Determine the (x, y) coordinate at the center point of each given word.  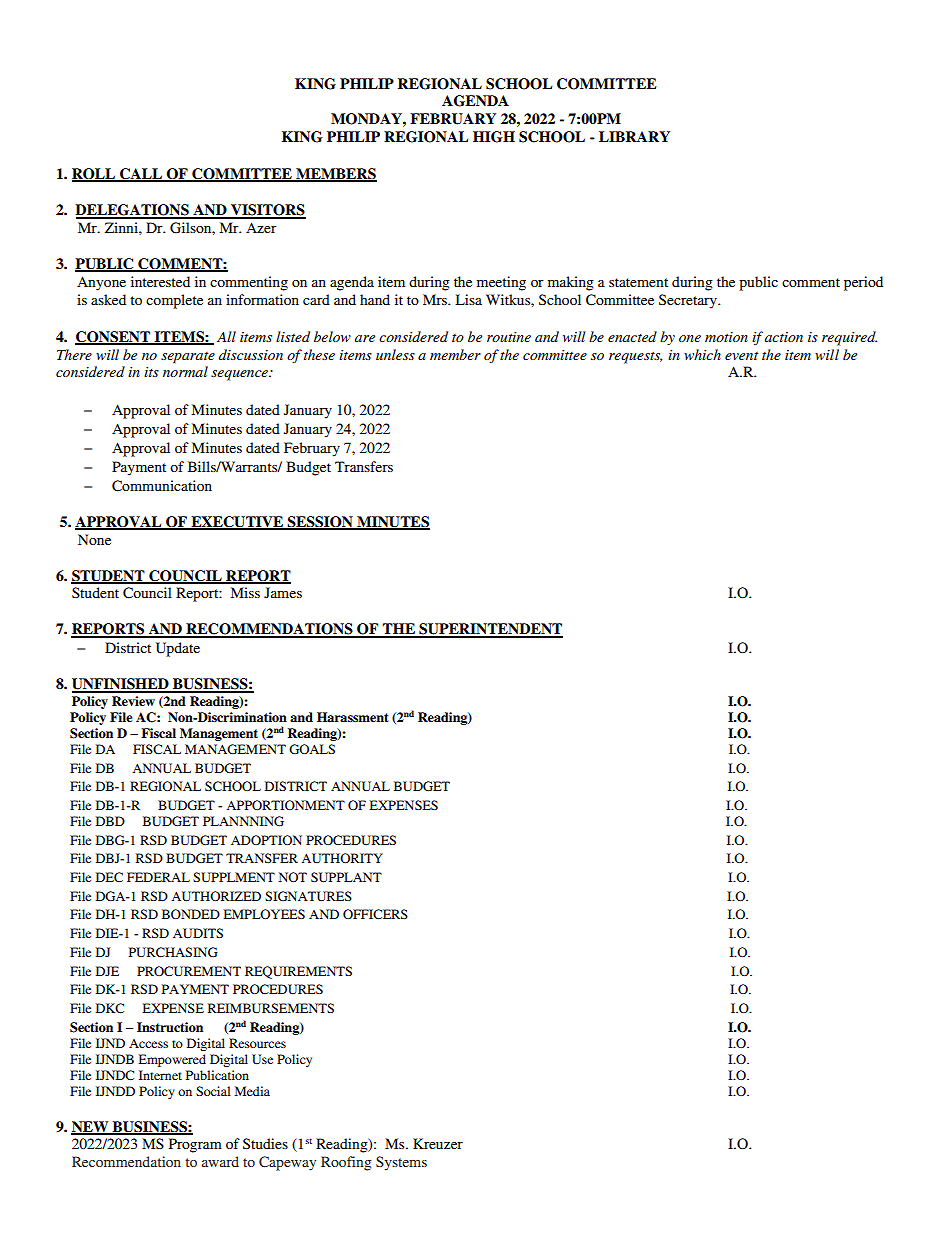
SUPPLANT (346, 877)
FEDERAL (158, 877)
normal (185, 371)
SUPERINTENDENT (490, 630)
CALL (141, 175)
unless (395, 354)
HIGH (494, 137)
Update (178, 649)
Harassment (353, 717)
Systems (401, 1163)
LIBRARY (634, 136)
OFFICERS (375, 914)
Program (195, 1145)
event (741, 356)
